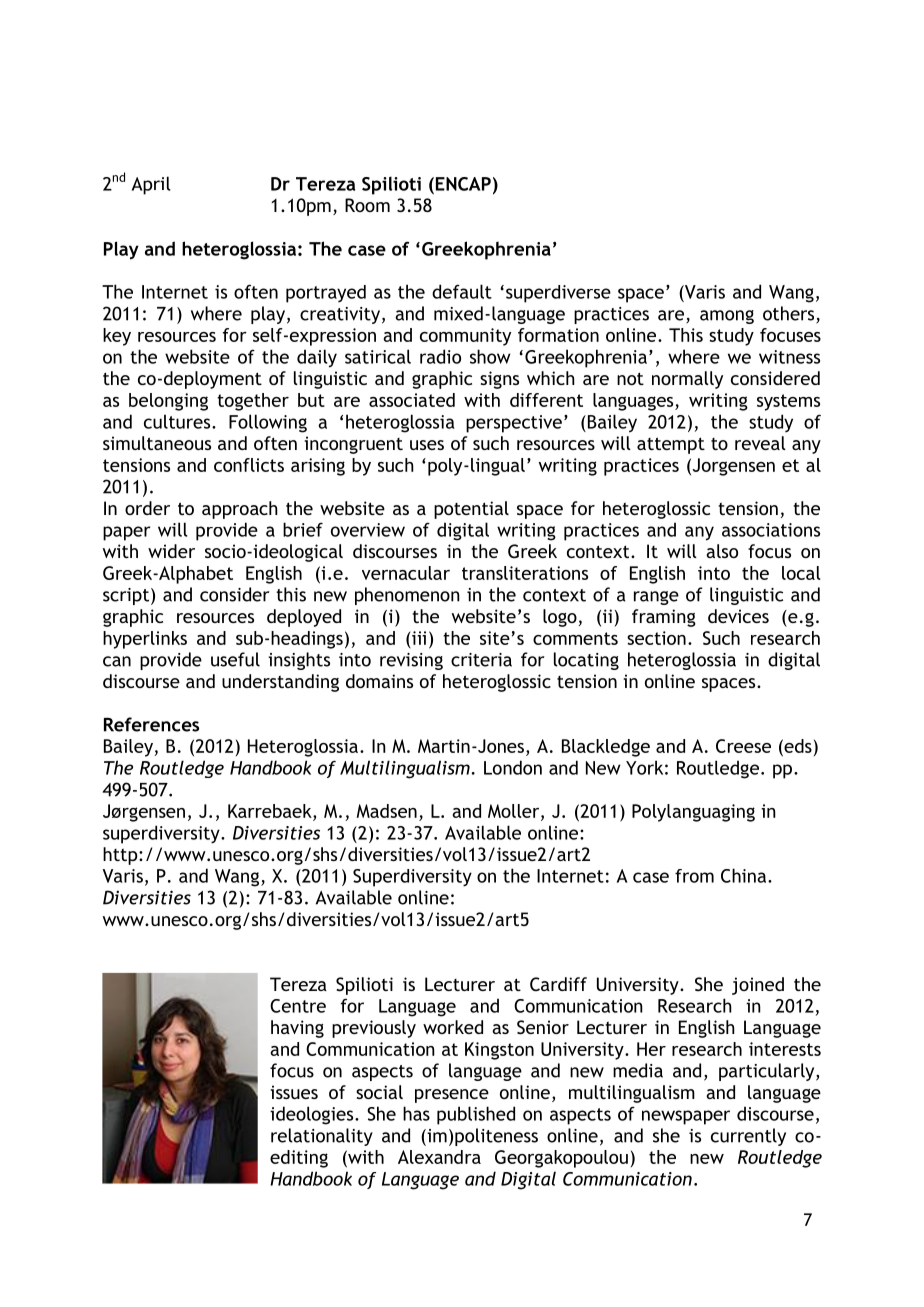  I want to click on reveal, so click(760, 443).
